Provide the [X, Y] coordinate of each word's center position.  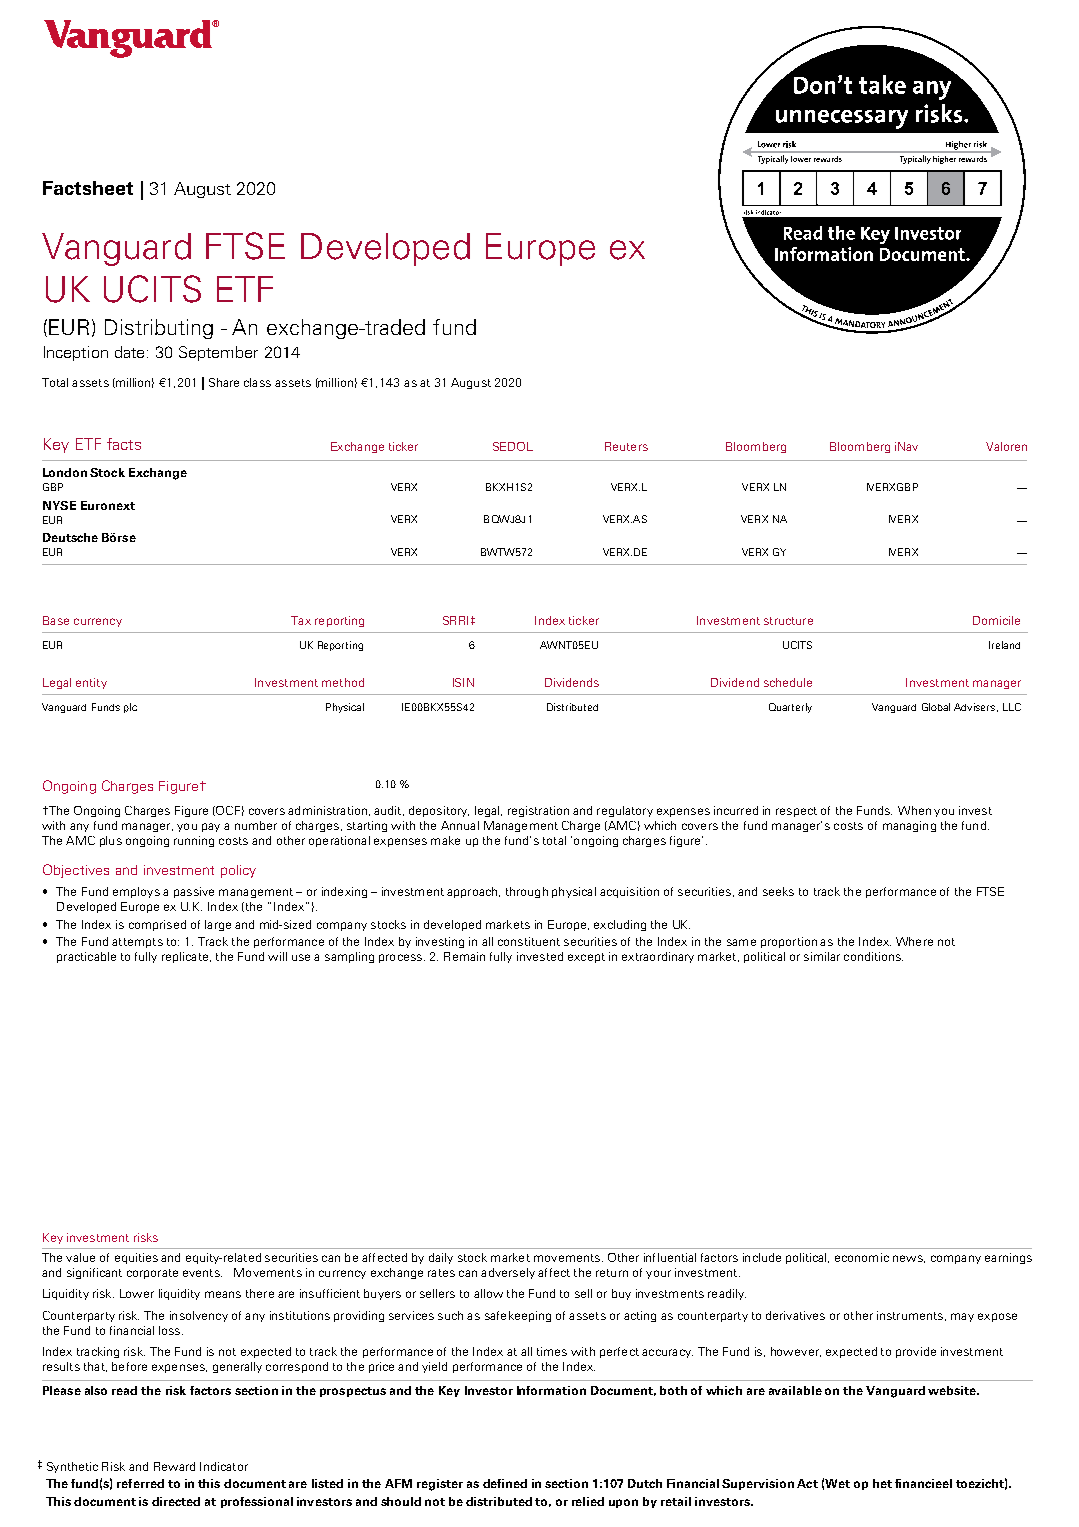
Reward [174, 1466]
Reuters [626, 446]
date [129, 352]
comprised [157, 925]
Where [914, 941]
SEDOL [513, 446]
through [527, 892]
